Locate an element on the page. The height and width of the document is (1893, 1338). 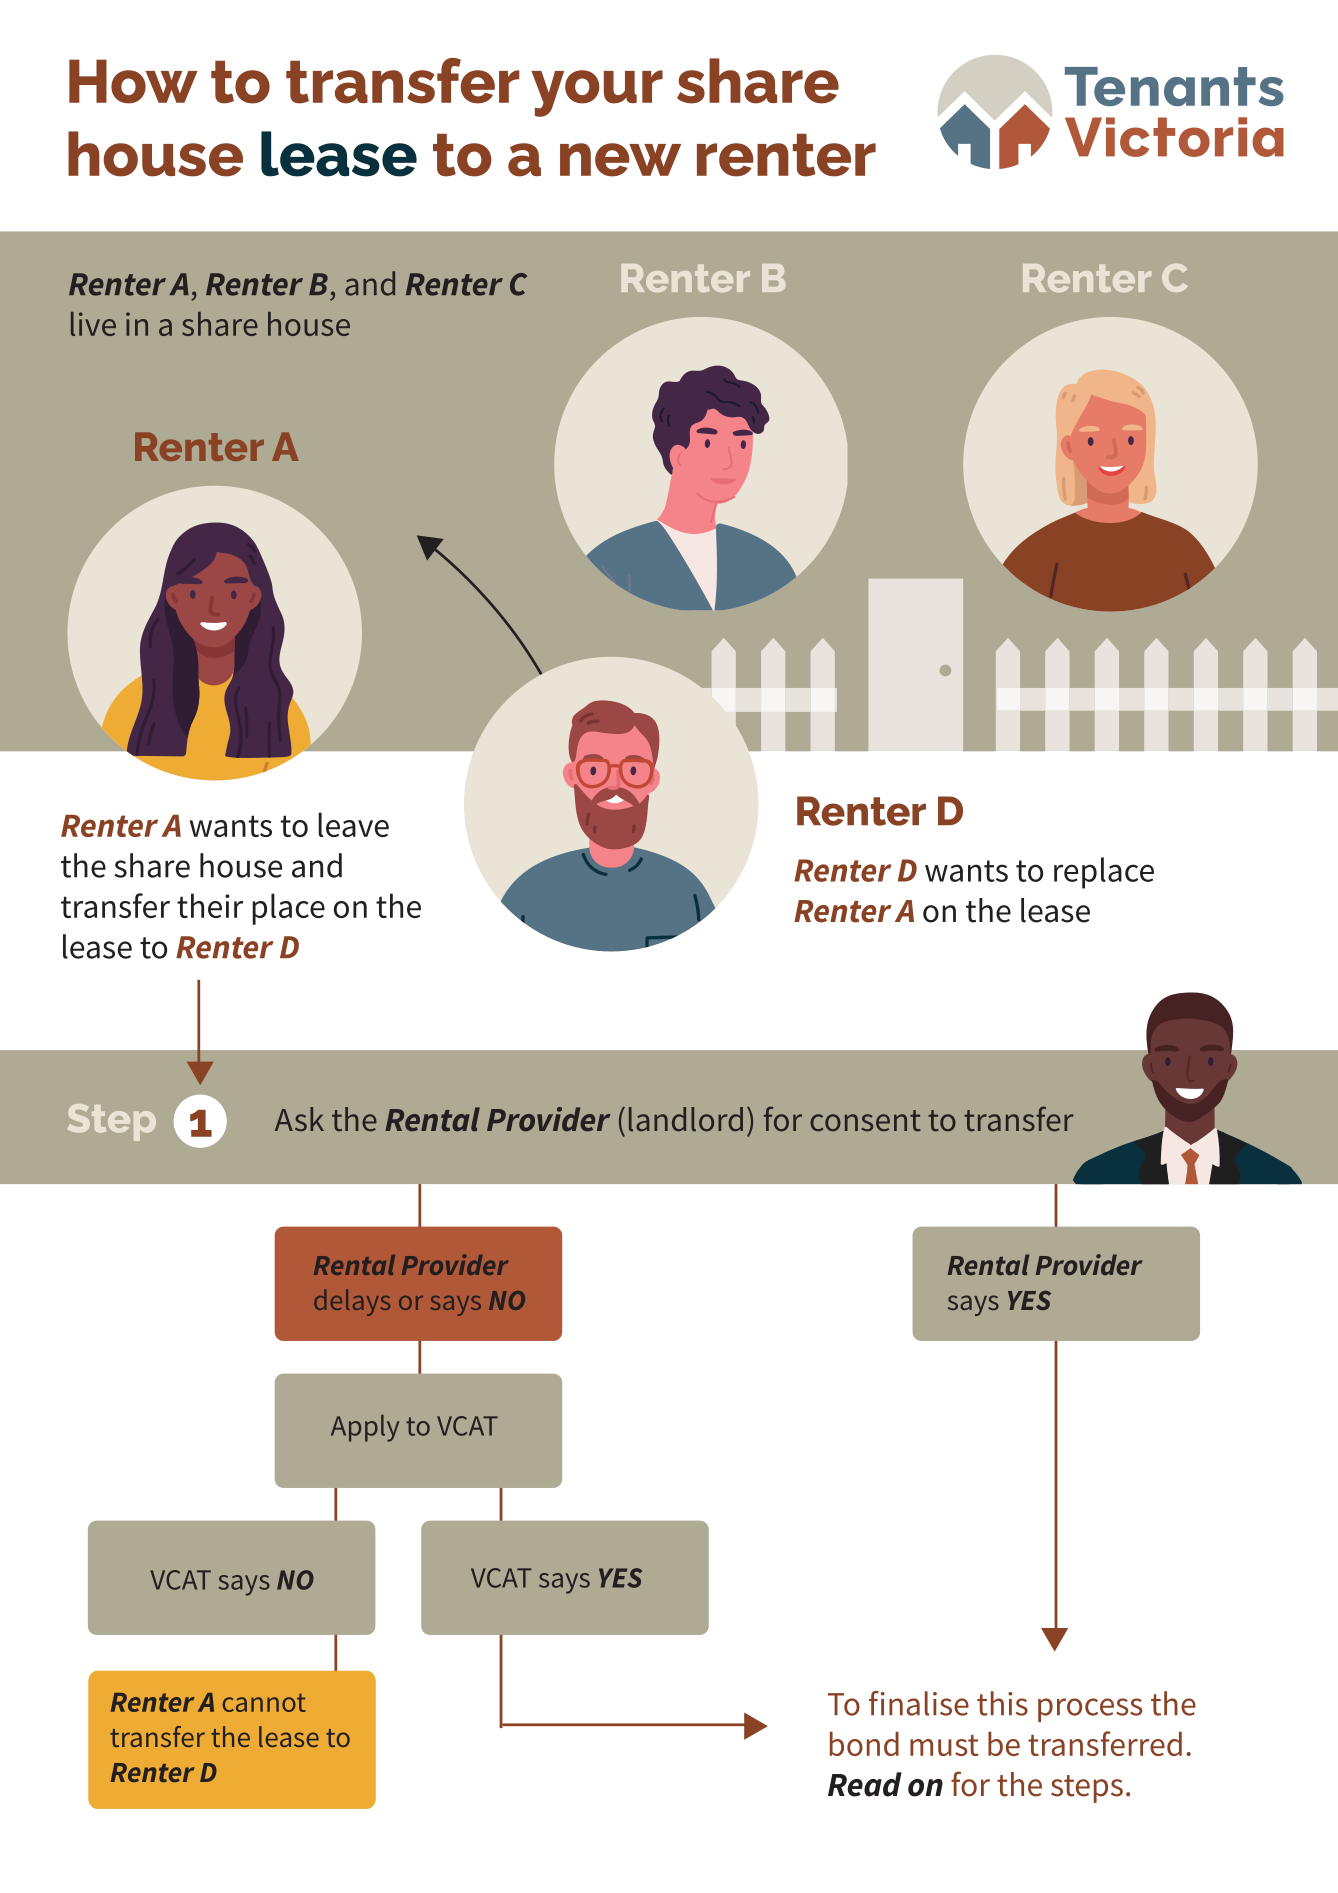
How is located at coordinates (133, 81).
